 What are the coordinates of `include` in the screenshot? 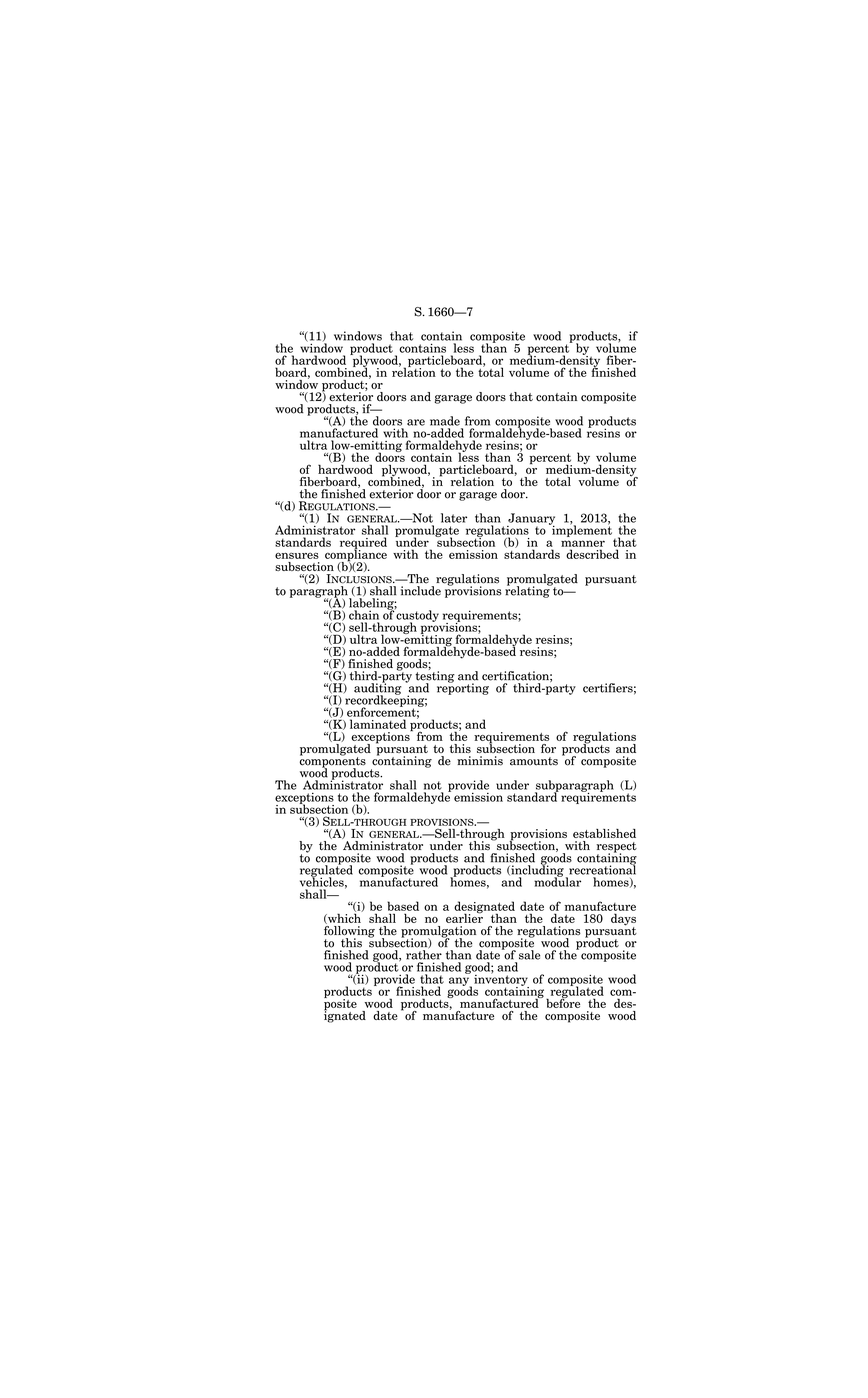 It's located at (421, 591).
